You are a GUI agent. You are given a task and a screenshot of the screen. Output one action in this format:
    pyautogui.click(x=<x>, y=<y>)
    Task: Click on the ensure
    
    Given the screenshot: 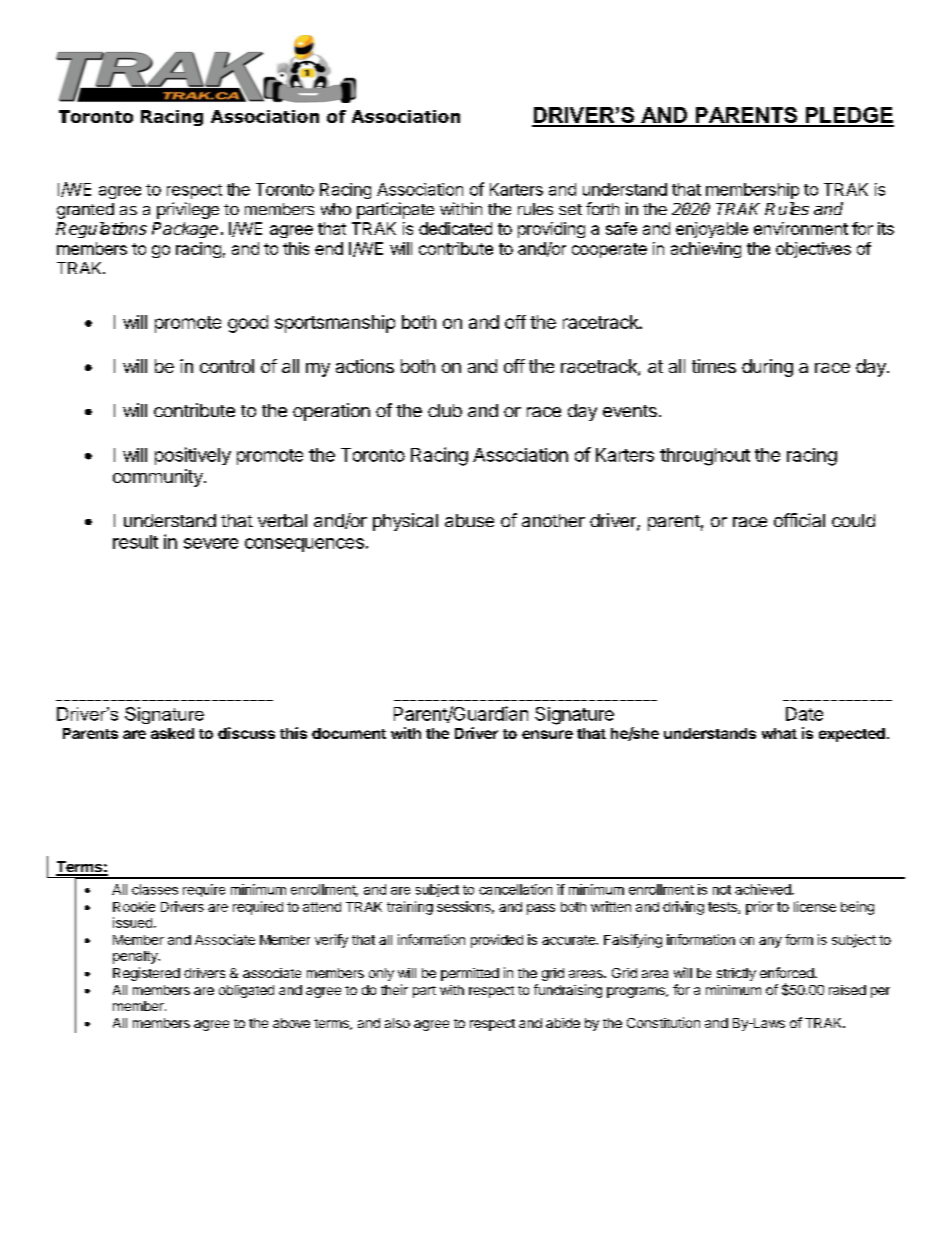 What is the action you would take?
    pyautogui.click(x=547, y=734)
